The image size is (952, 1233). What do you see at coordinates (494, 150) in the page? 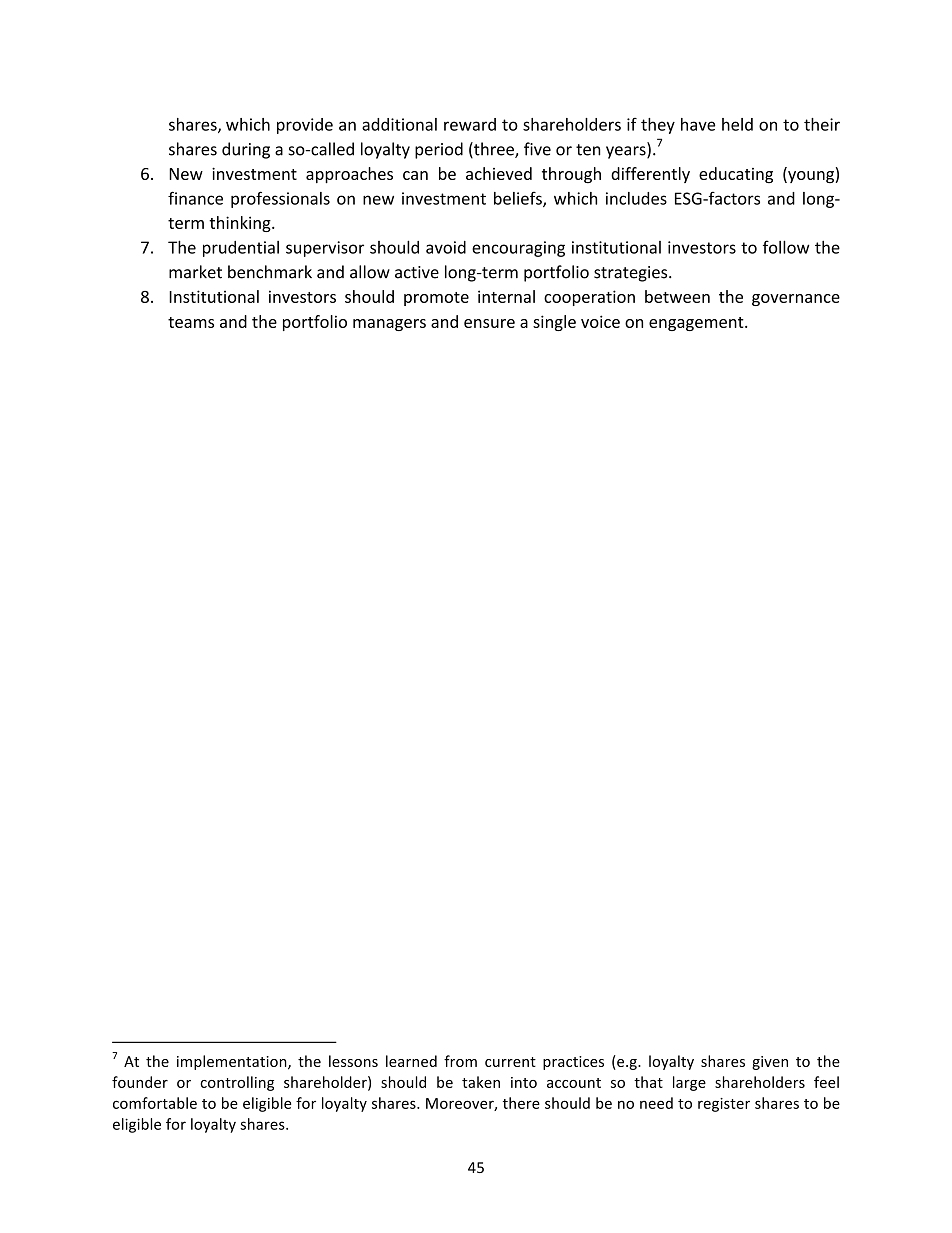
I see `three` at bounding box center [494, 150].
